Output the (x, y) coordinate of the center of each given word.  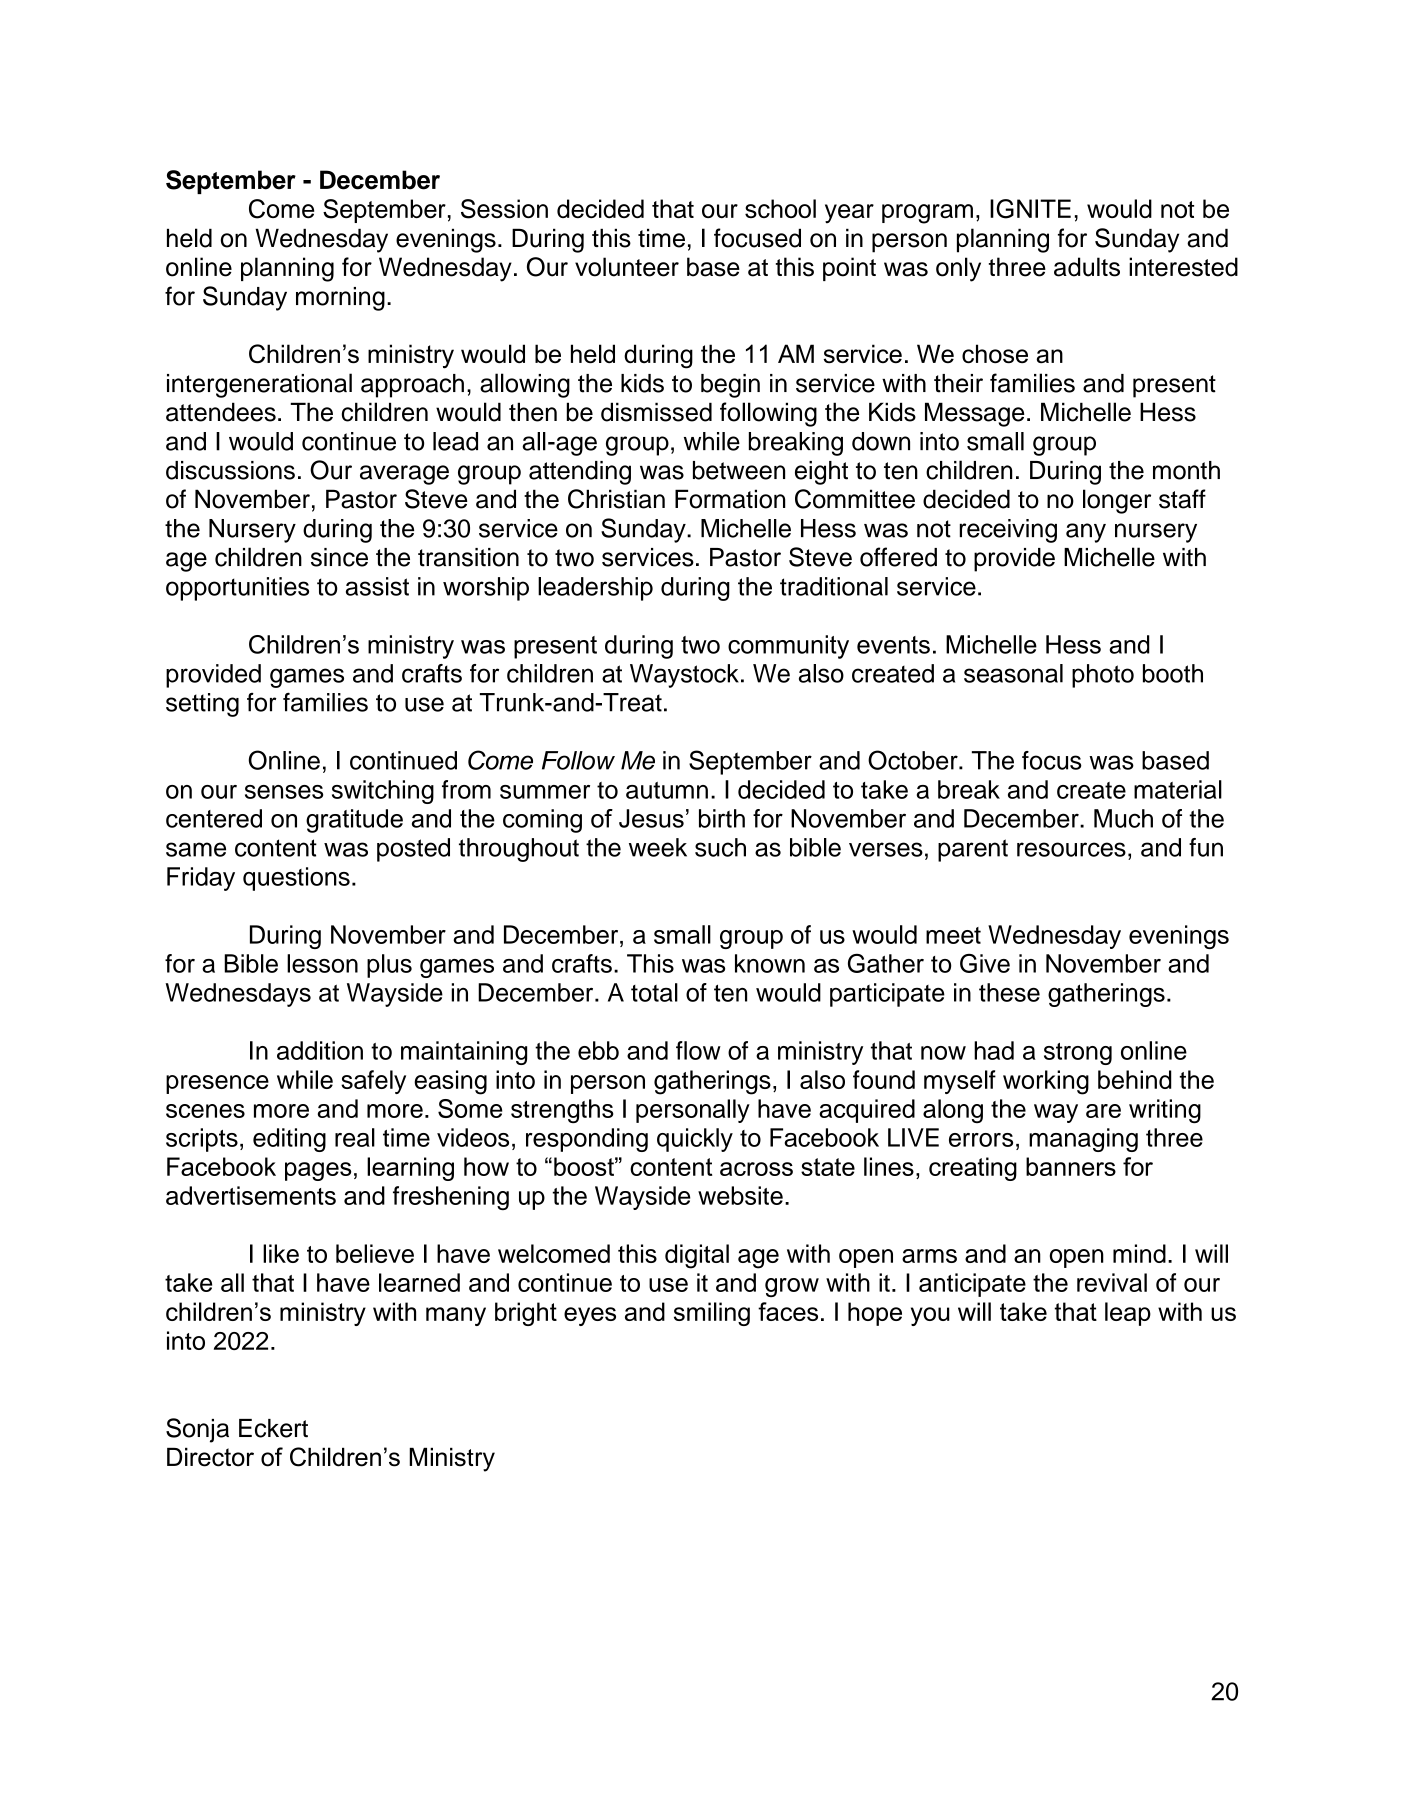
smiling (712, 1314)
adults (1087, 267)
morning (340, 299)
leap (1128, 1314)
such (720, 847)
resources (1071, 849)
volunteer (627, 267)
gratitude (354, 821)
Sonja (197, 1430)
